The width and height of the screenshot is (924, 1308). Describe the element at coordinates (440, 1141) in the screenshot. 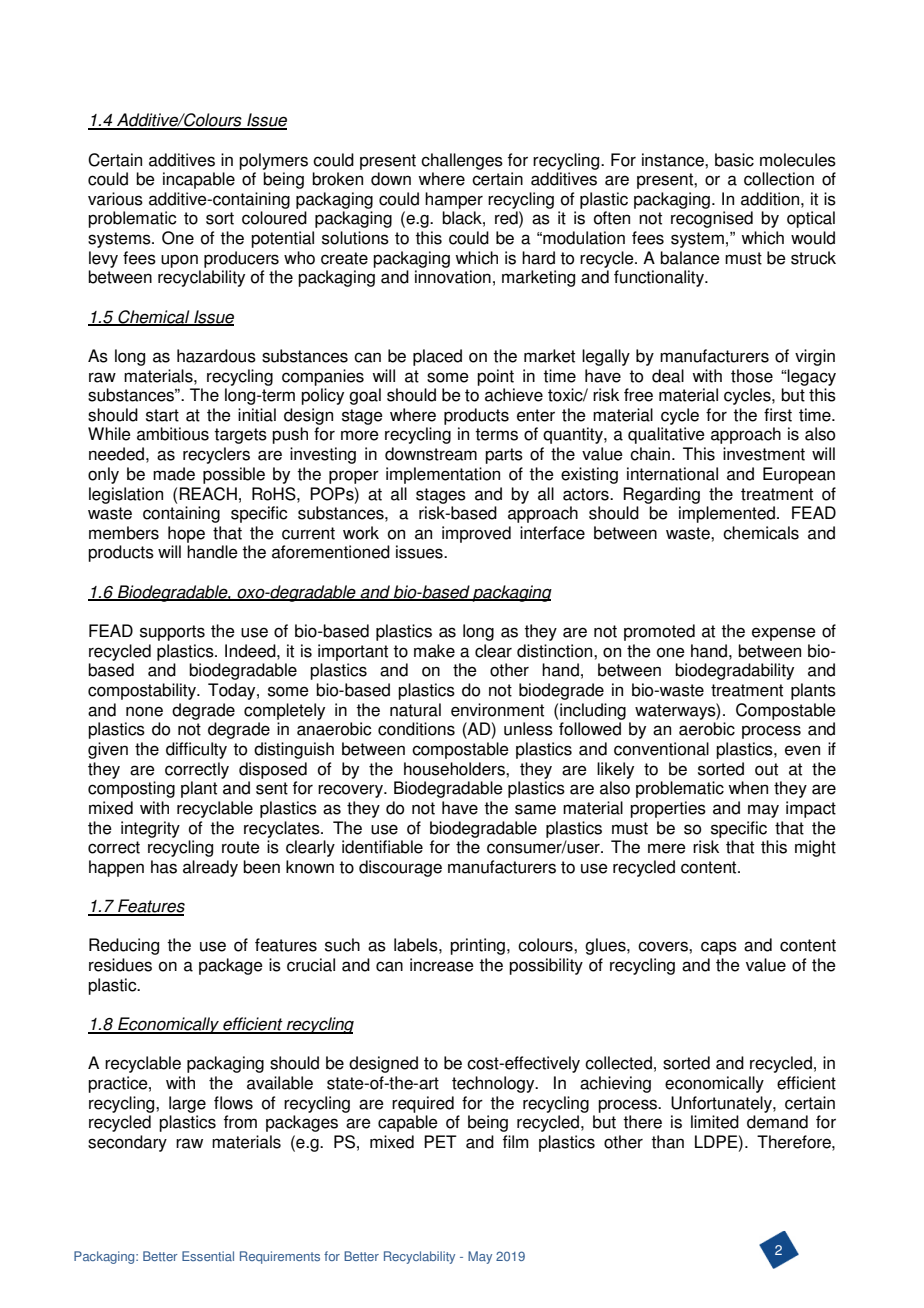

I see `PET` at that location.
